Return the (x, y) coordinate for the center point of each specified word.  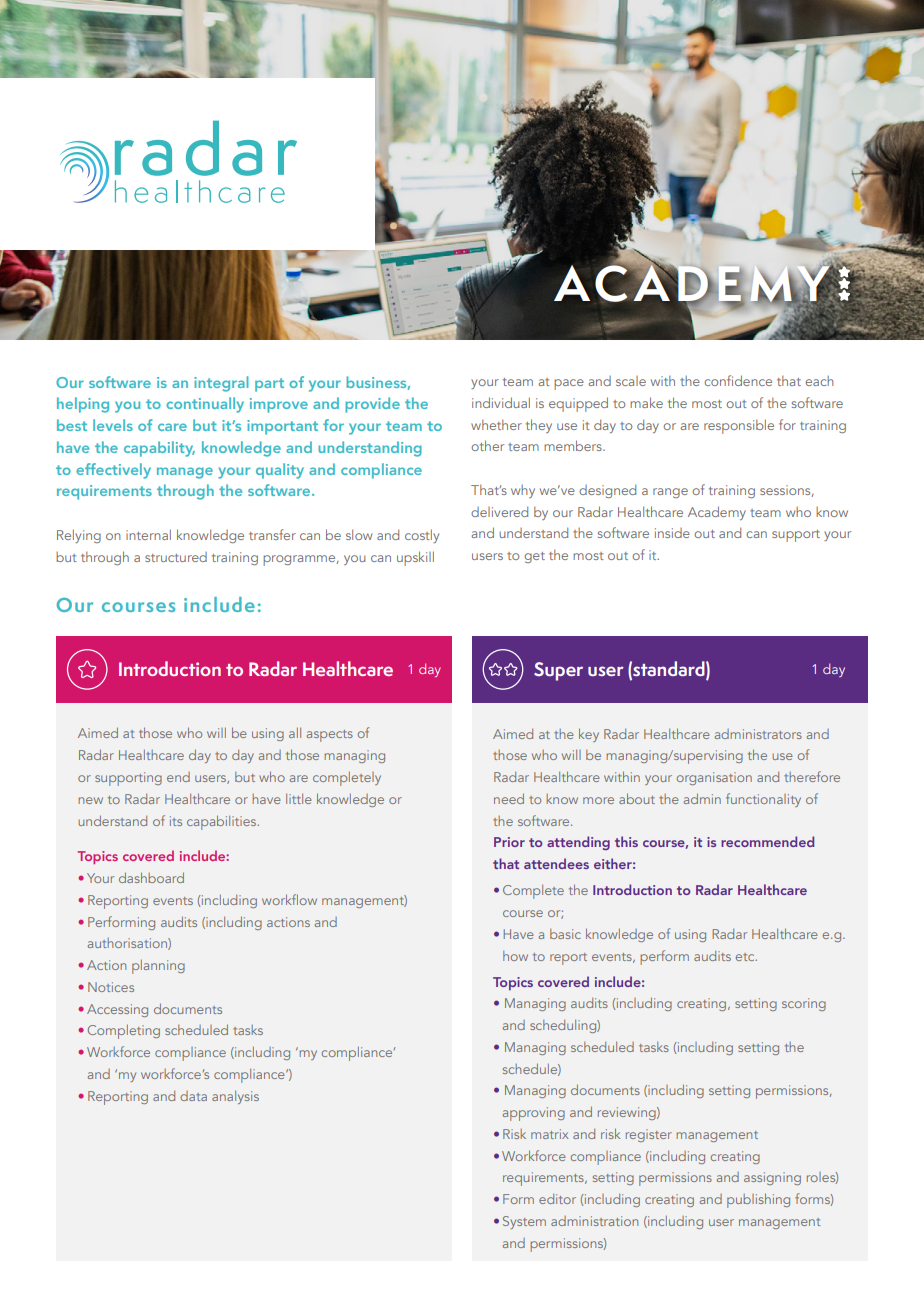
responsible (739, 426)
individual (501, 402)
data (193, 1096)
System (524, 1222)
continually (205, 405)
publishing (758, 1200)
